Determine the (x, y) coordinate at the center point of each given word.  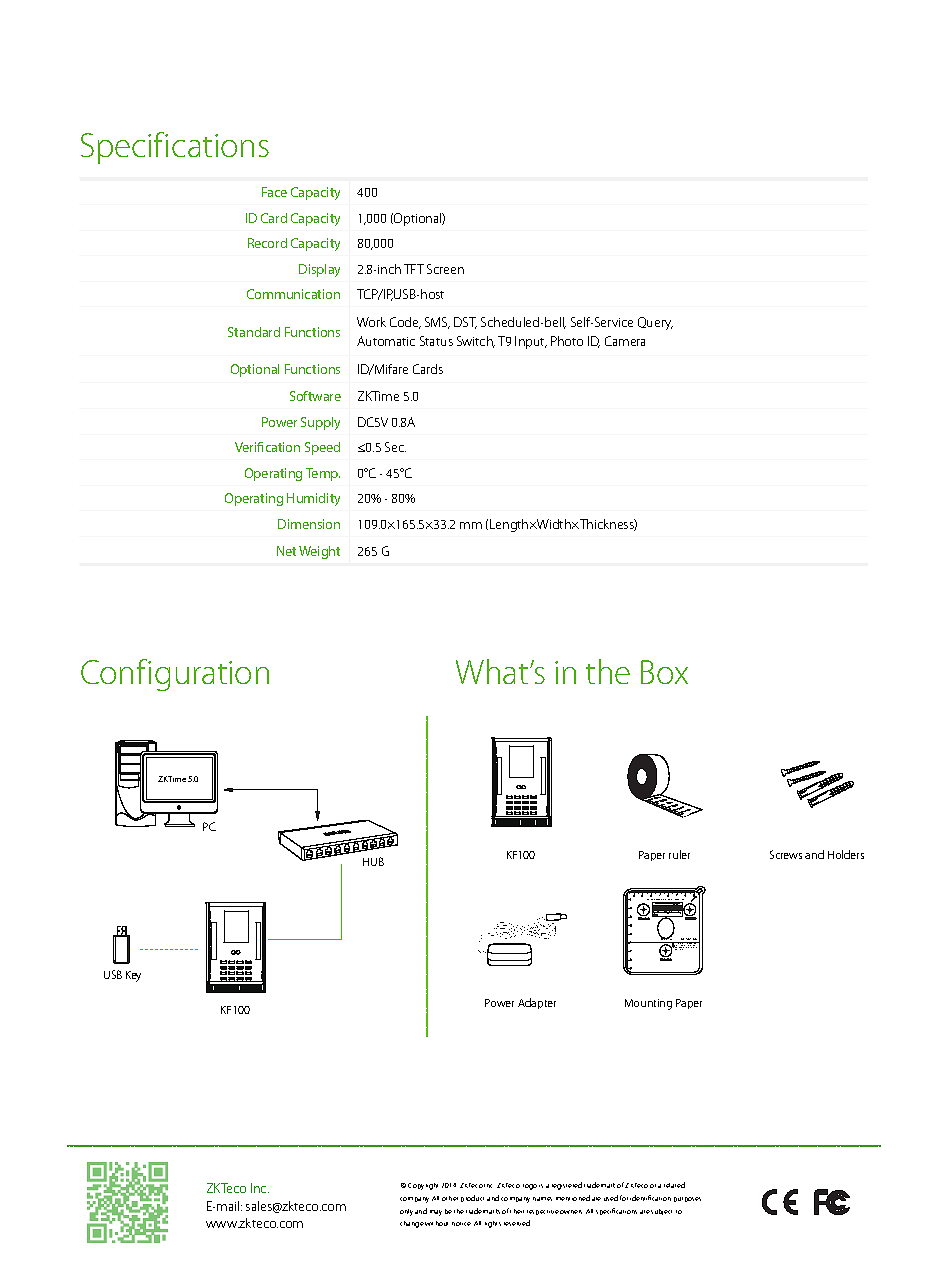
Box (664, 672)
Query (655, 323)
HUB (373, 861)
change (412, 1224)
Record (267, 243)
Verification (267, 447)
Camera (625, 341)
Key (133, 976)
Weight (319, 552)
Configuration (175, 675)
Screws (786, 854)
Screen (445, 269)
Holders (846, 854)
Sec (395, 447)
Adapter (537, 1003)
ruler (679, 854)
